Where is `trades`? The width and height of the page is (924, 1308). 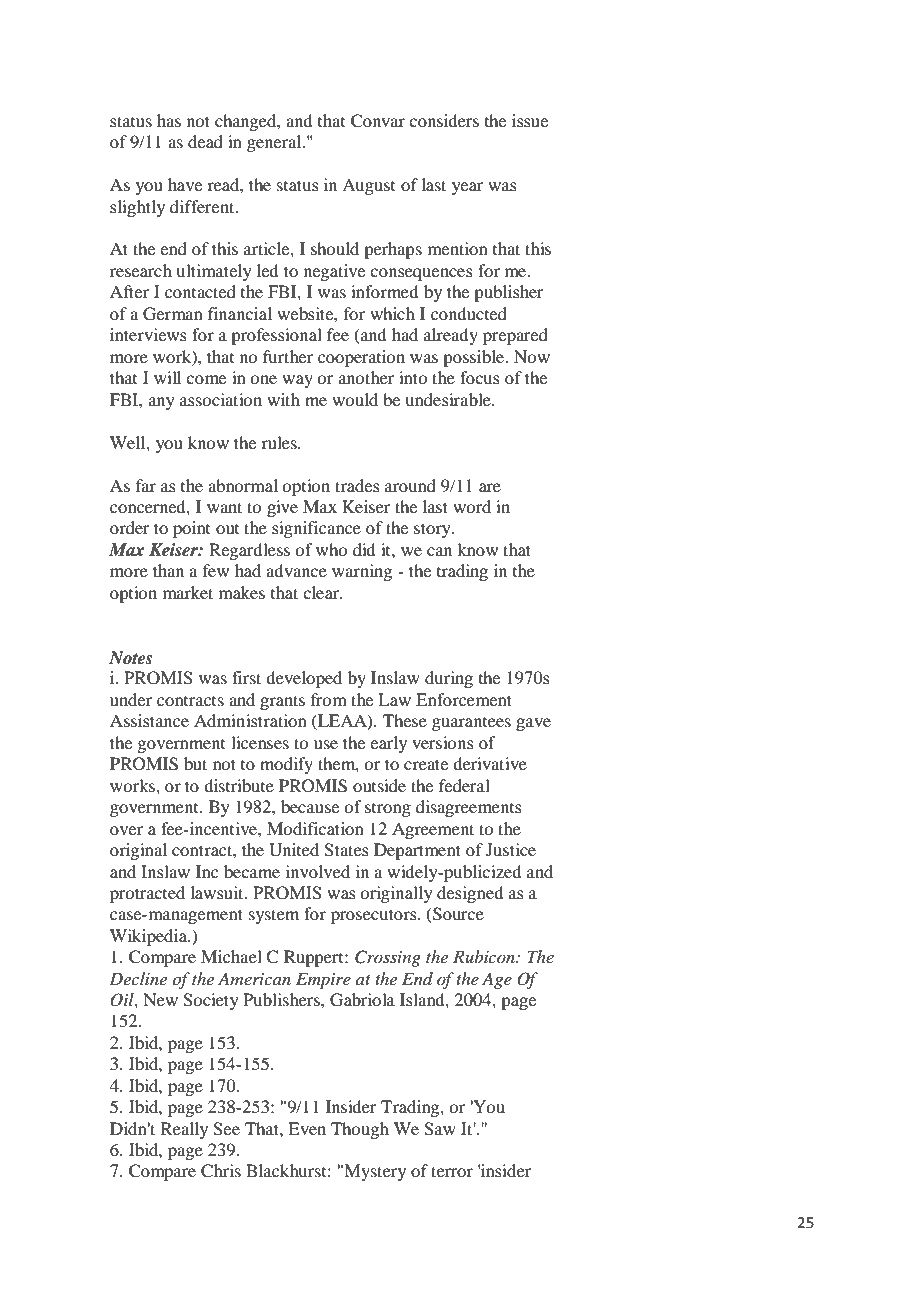 trades is located at coordinates (357, 485).
